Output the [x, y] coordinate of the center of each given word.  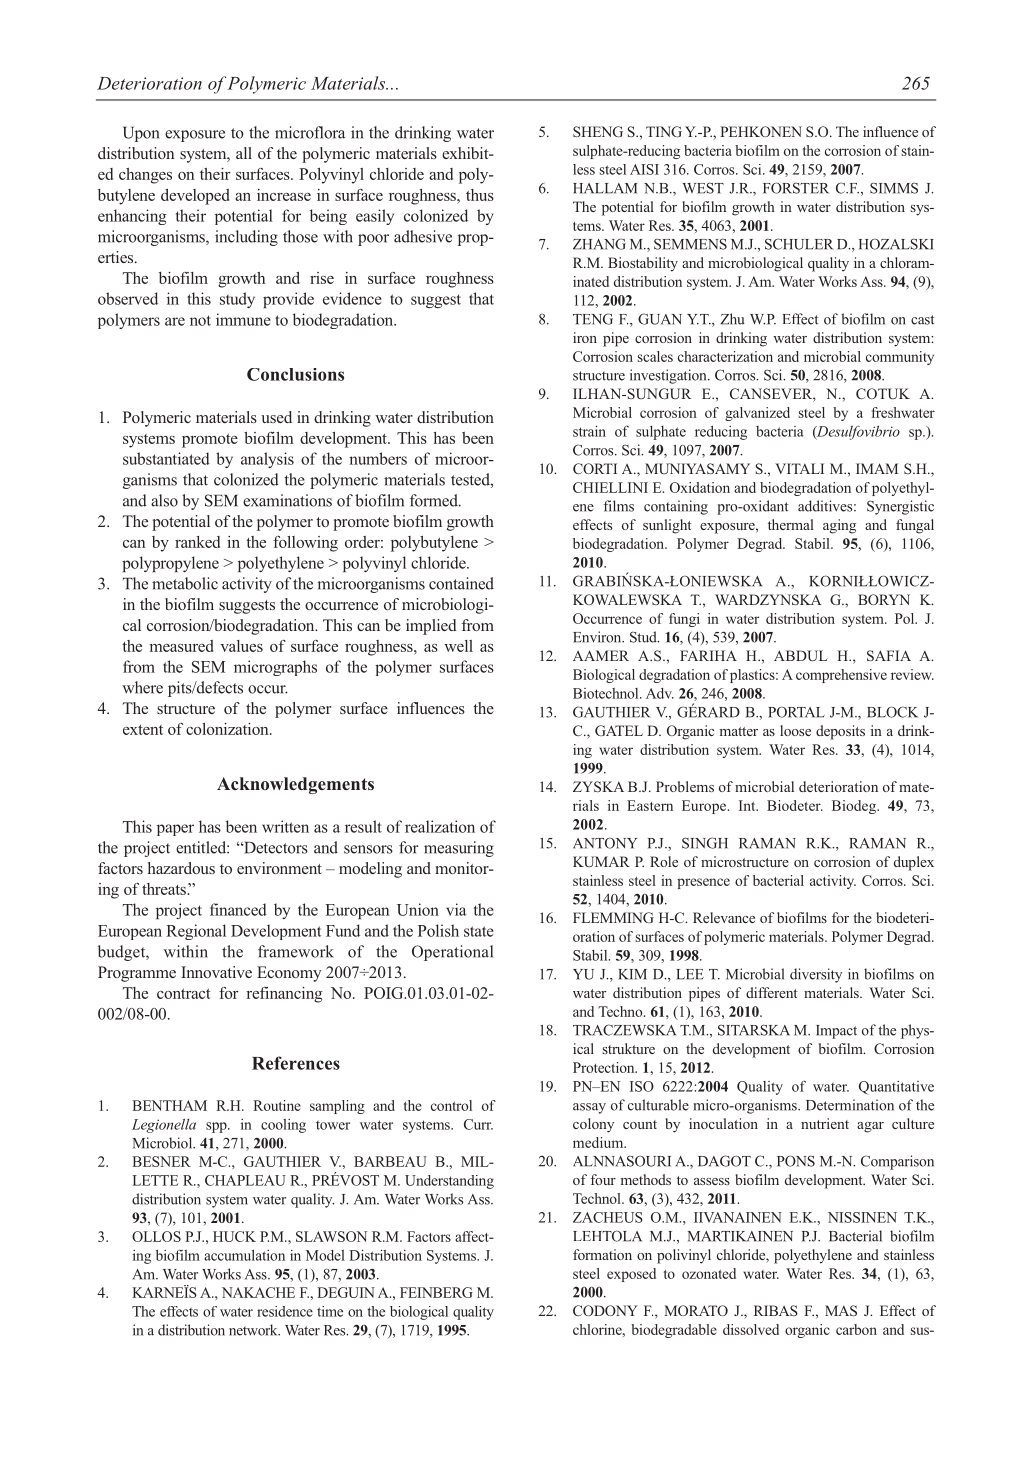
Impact [836, 1032]
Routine [277, 1105]
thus [480, 195]
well [458, 646]
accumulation [244, 1255]
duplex [914, 863]
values [241, 646]
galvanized [757, 414]
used [276, 417]
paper [175, 830]
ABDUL [801, 656]
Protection [605, 1067]
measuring [459, 849]
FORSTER [796, 188]
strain [589, 431]
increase [284, 195]
